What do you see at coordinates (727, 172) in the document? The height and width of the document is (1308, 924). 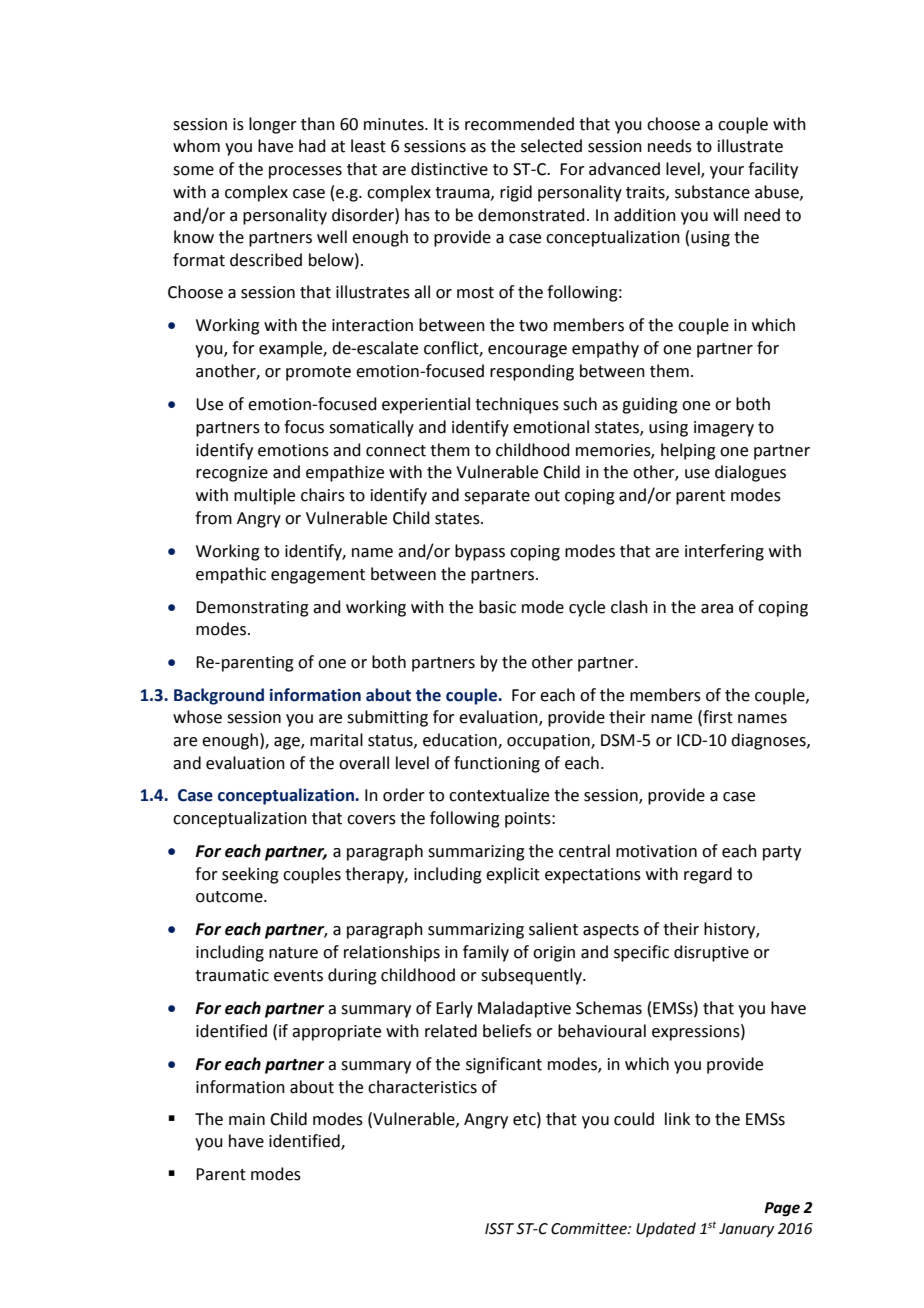 I see `your` at bounding box center [727, 172].
